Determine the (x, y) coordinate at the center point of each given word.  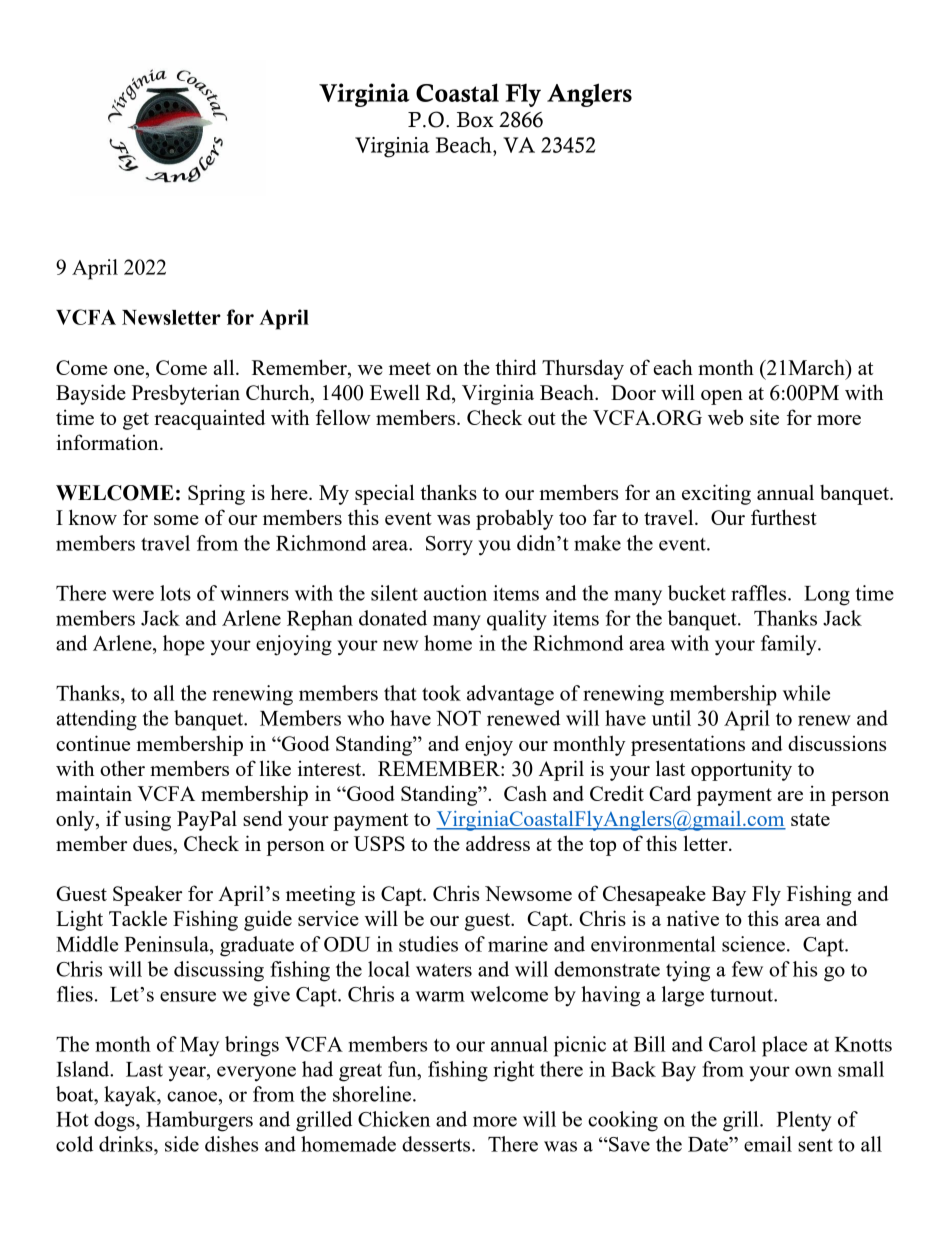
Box (475, 120)
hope (184, 645)
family (790, 645)
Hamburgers (199, 1121)
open (722, 397)
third (516, 367)
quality (517, 620)
